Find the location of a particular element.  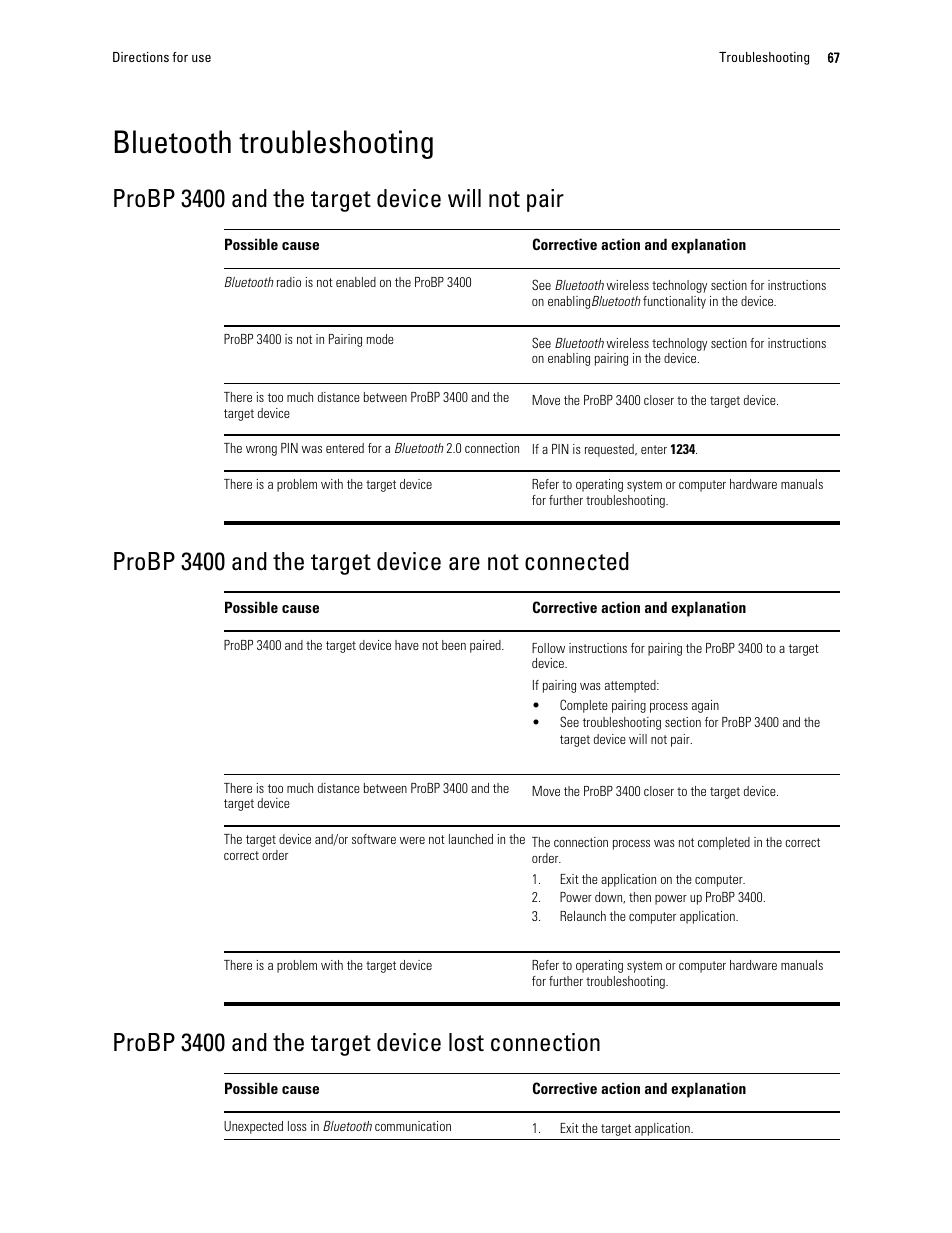

Directions is located at coordinates (141, 57).
